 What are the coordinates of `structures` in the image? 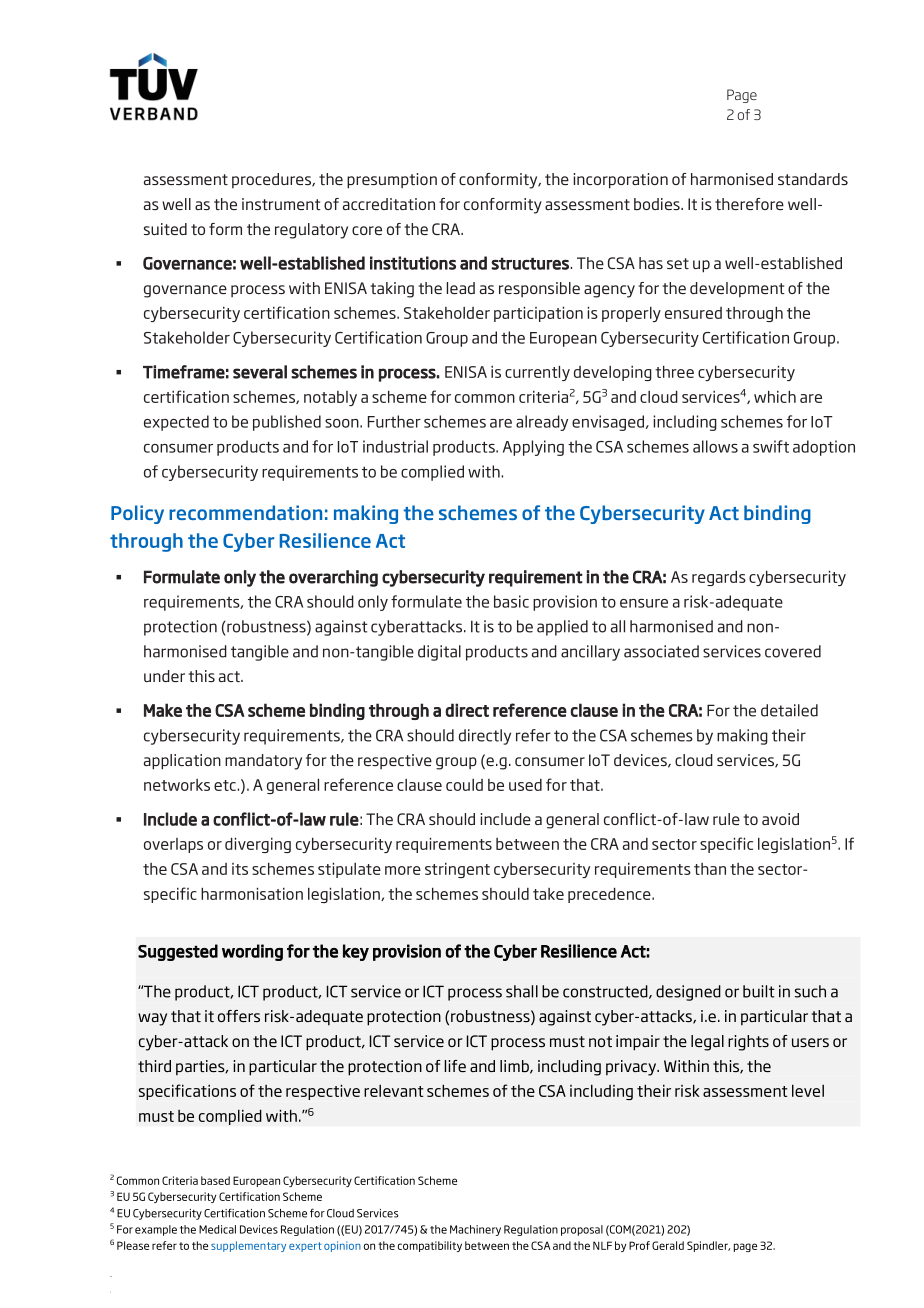 It's located at (531, 264).
